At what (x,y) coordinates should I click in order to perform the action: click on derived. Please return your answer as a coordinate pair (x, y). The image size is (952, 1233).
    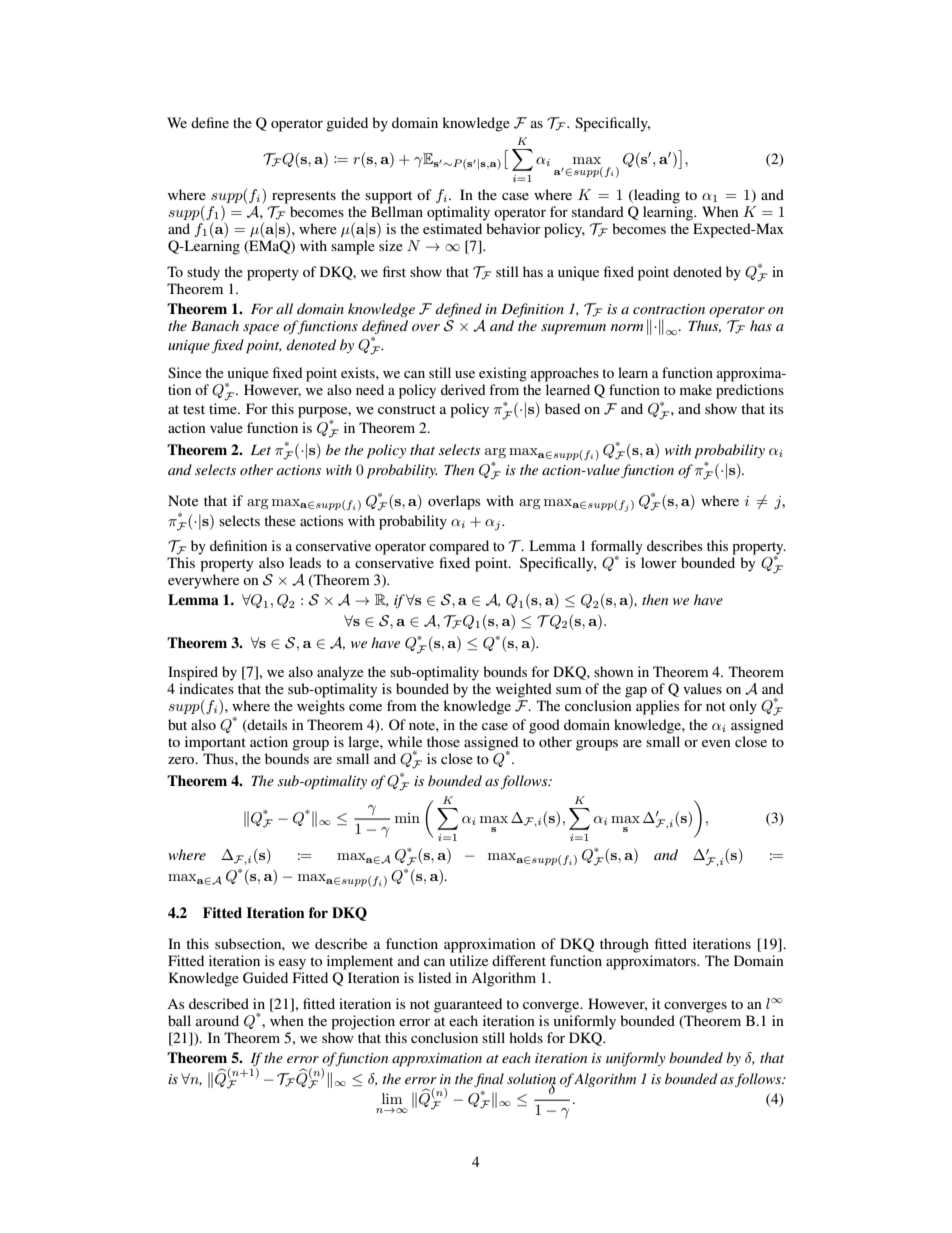
    Looking at the image, I should click on (463, 389).
